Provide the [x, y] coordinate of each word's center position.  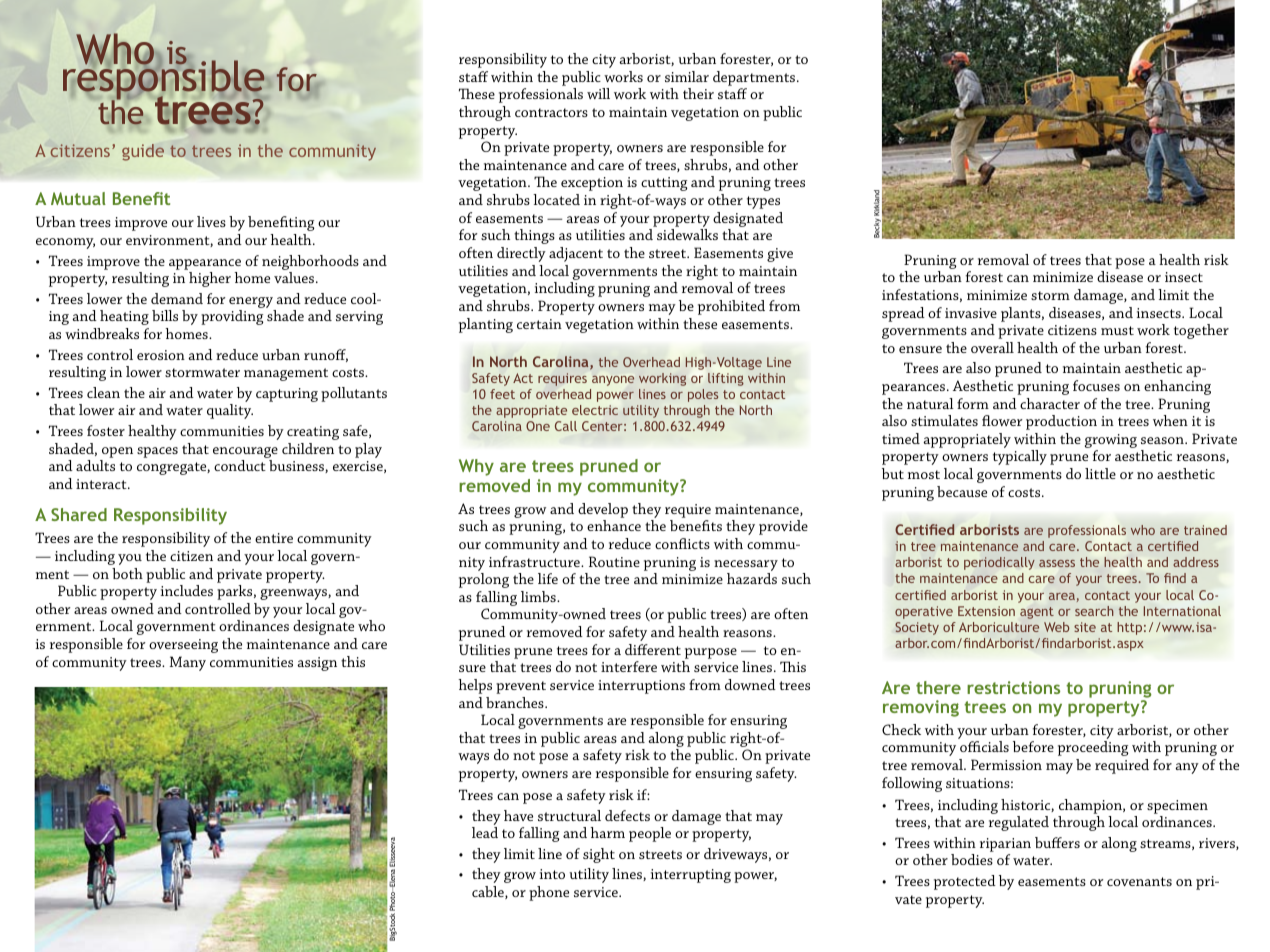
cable [489, 892]
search [1094, 611]
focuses [1096, 385]
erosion [161, 355]
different [653, 649]
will [598, 93]
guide [143, 152]
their [698, 93]
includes [187, 590]
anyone [613, 381]
